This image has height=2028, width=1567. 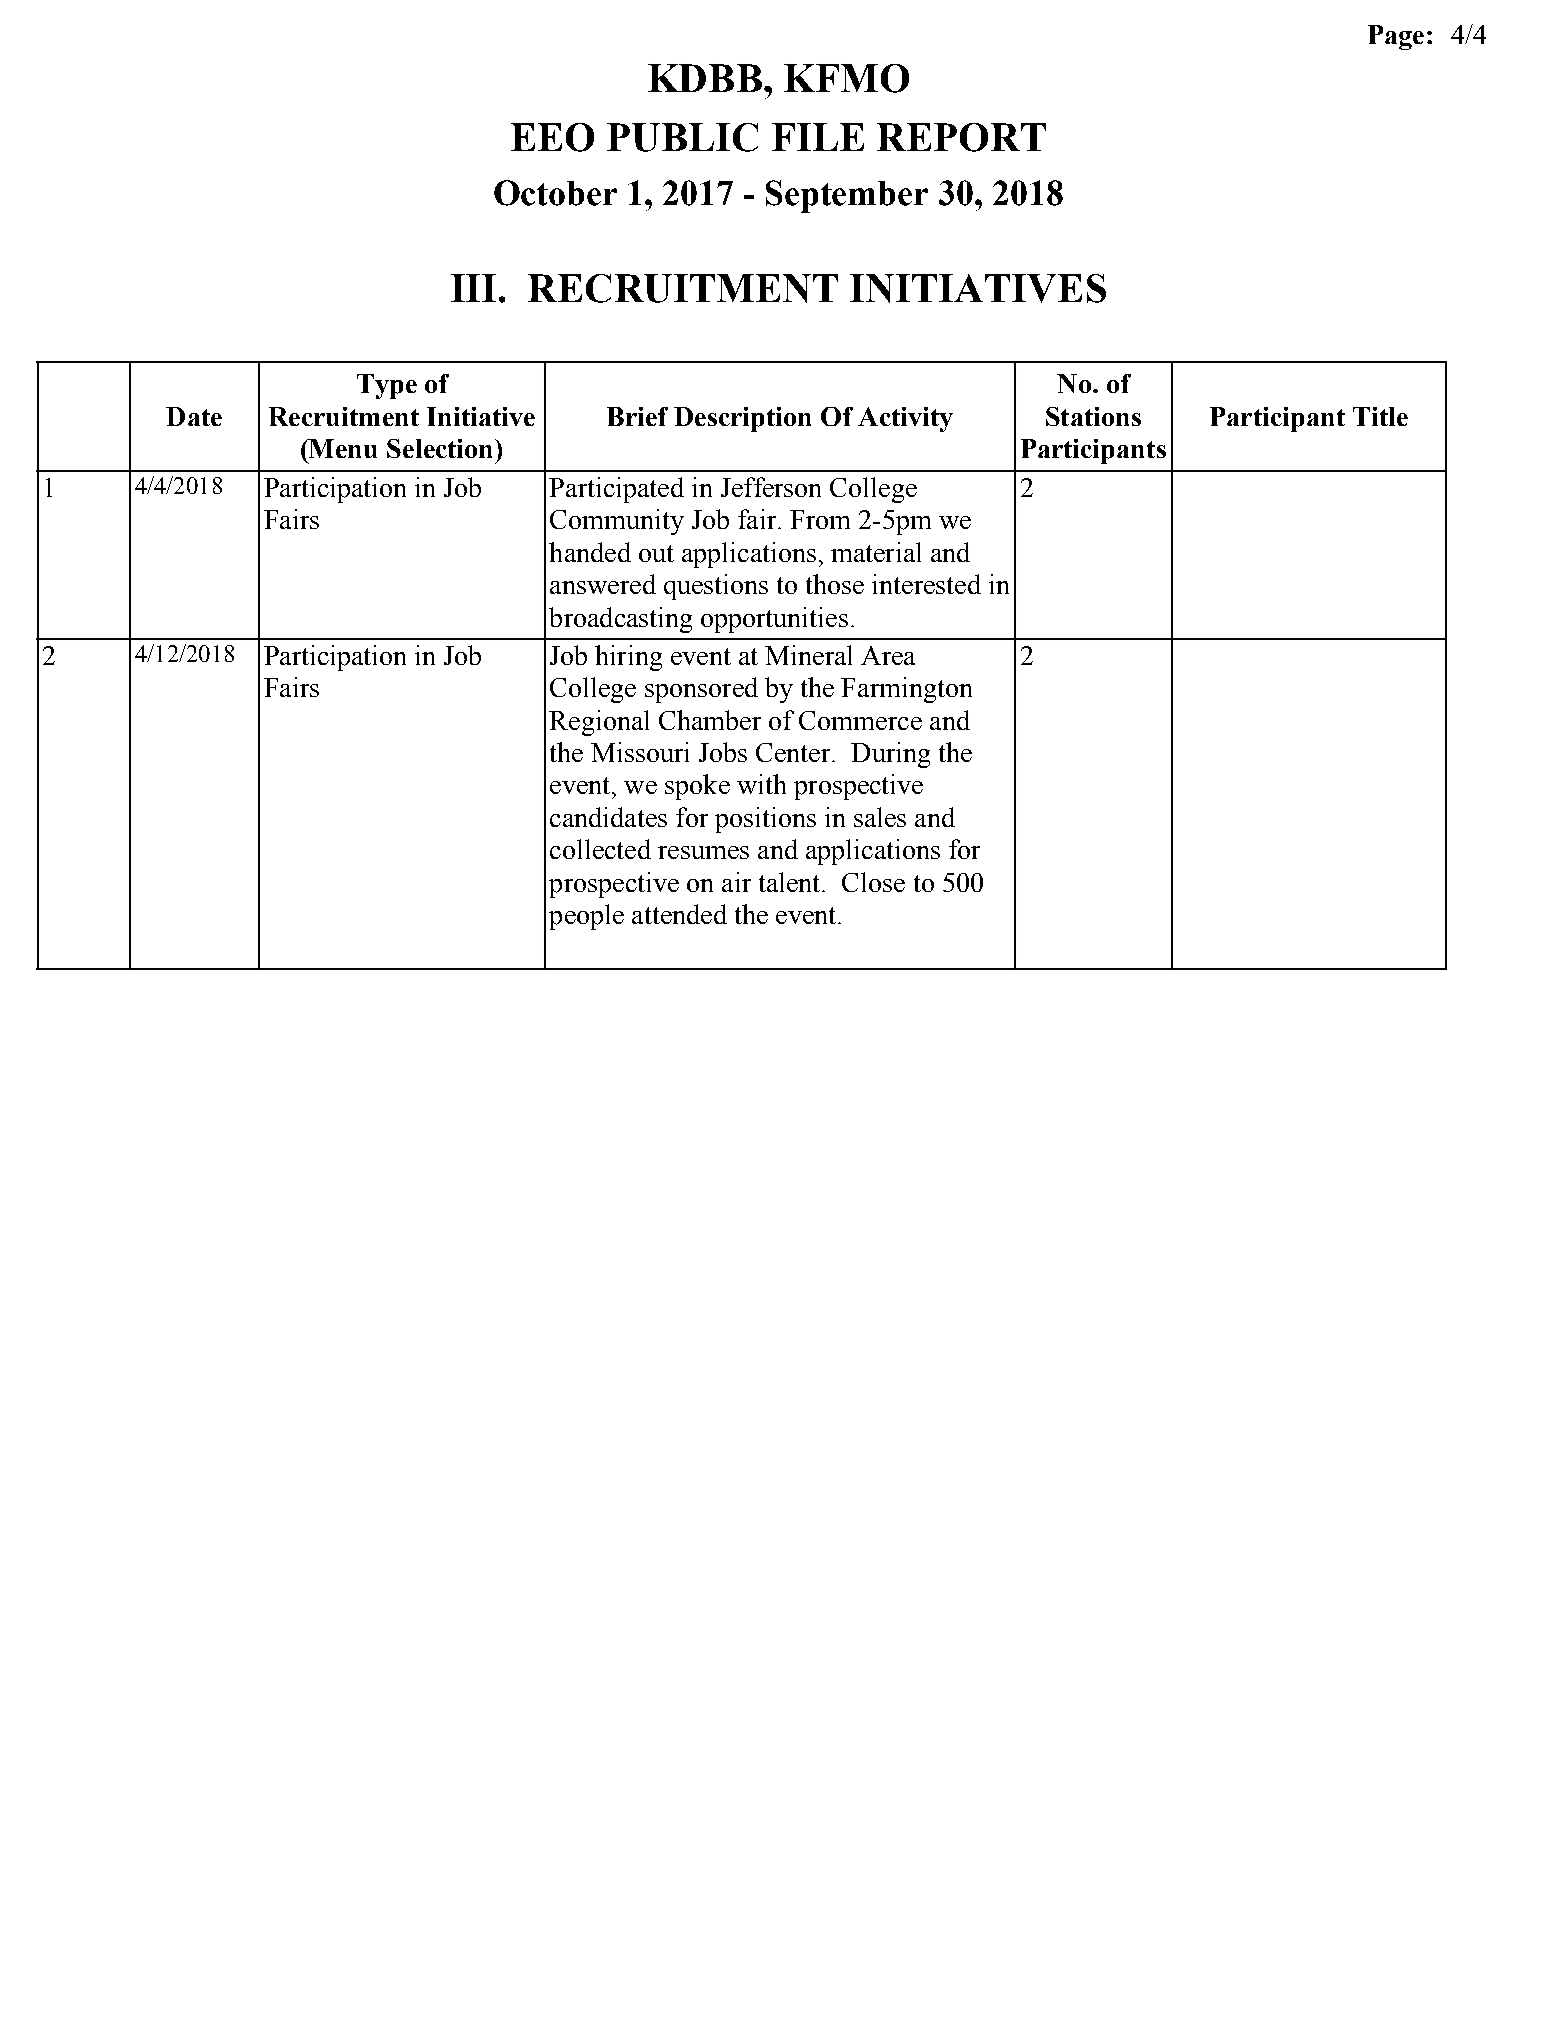 What do you see at coordinates (1396, 37) in the image?
I see `Page` at bounding box center [1396, 37].
